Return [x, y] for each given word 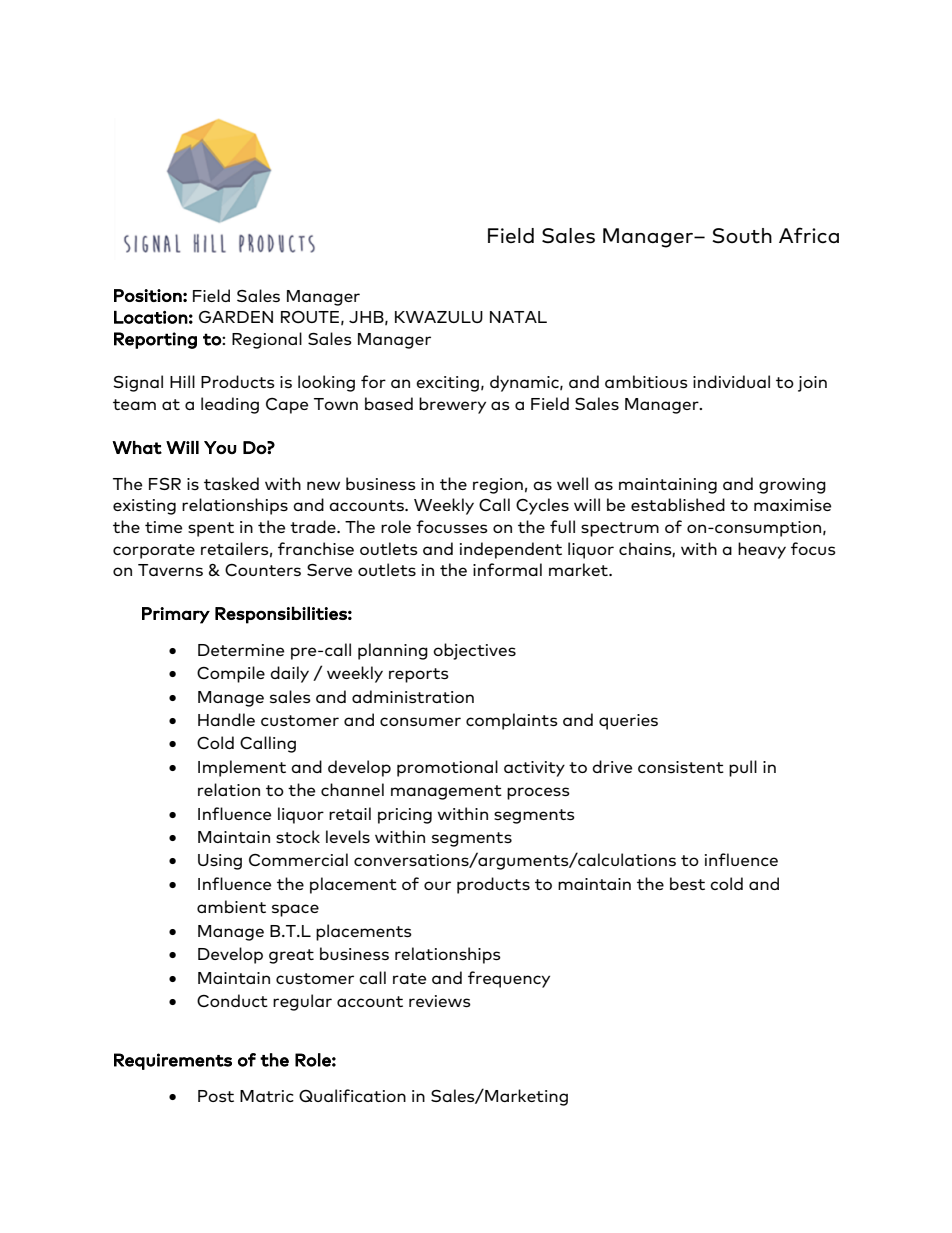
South [742, 236]
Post [216, 1096]
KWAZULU [439, 317]
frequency [509, 979]
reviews [440, 1001]
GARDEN [236, 317]
